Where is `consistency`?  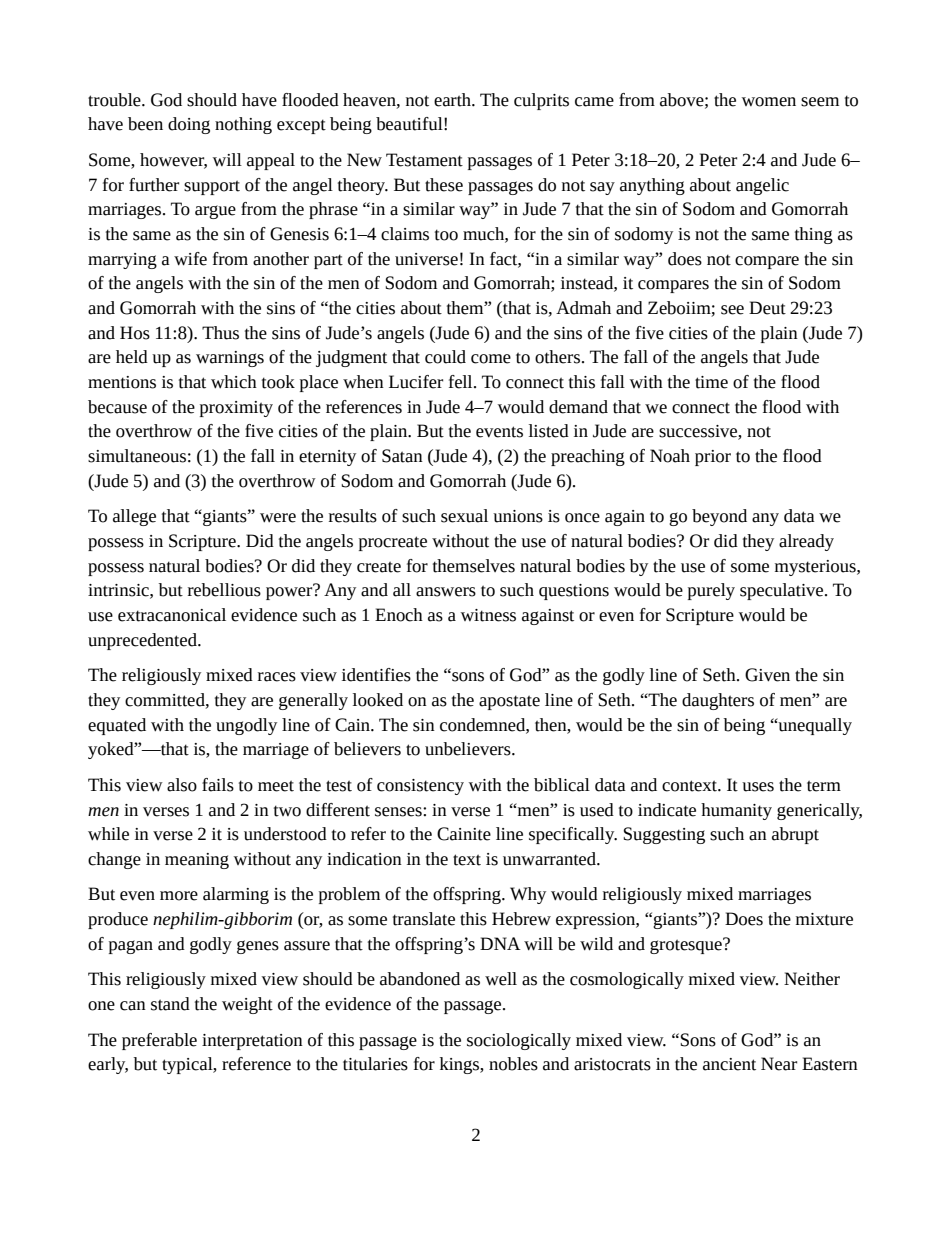 consistency is located at coordinates (420, 787).
